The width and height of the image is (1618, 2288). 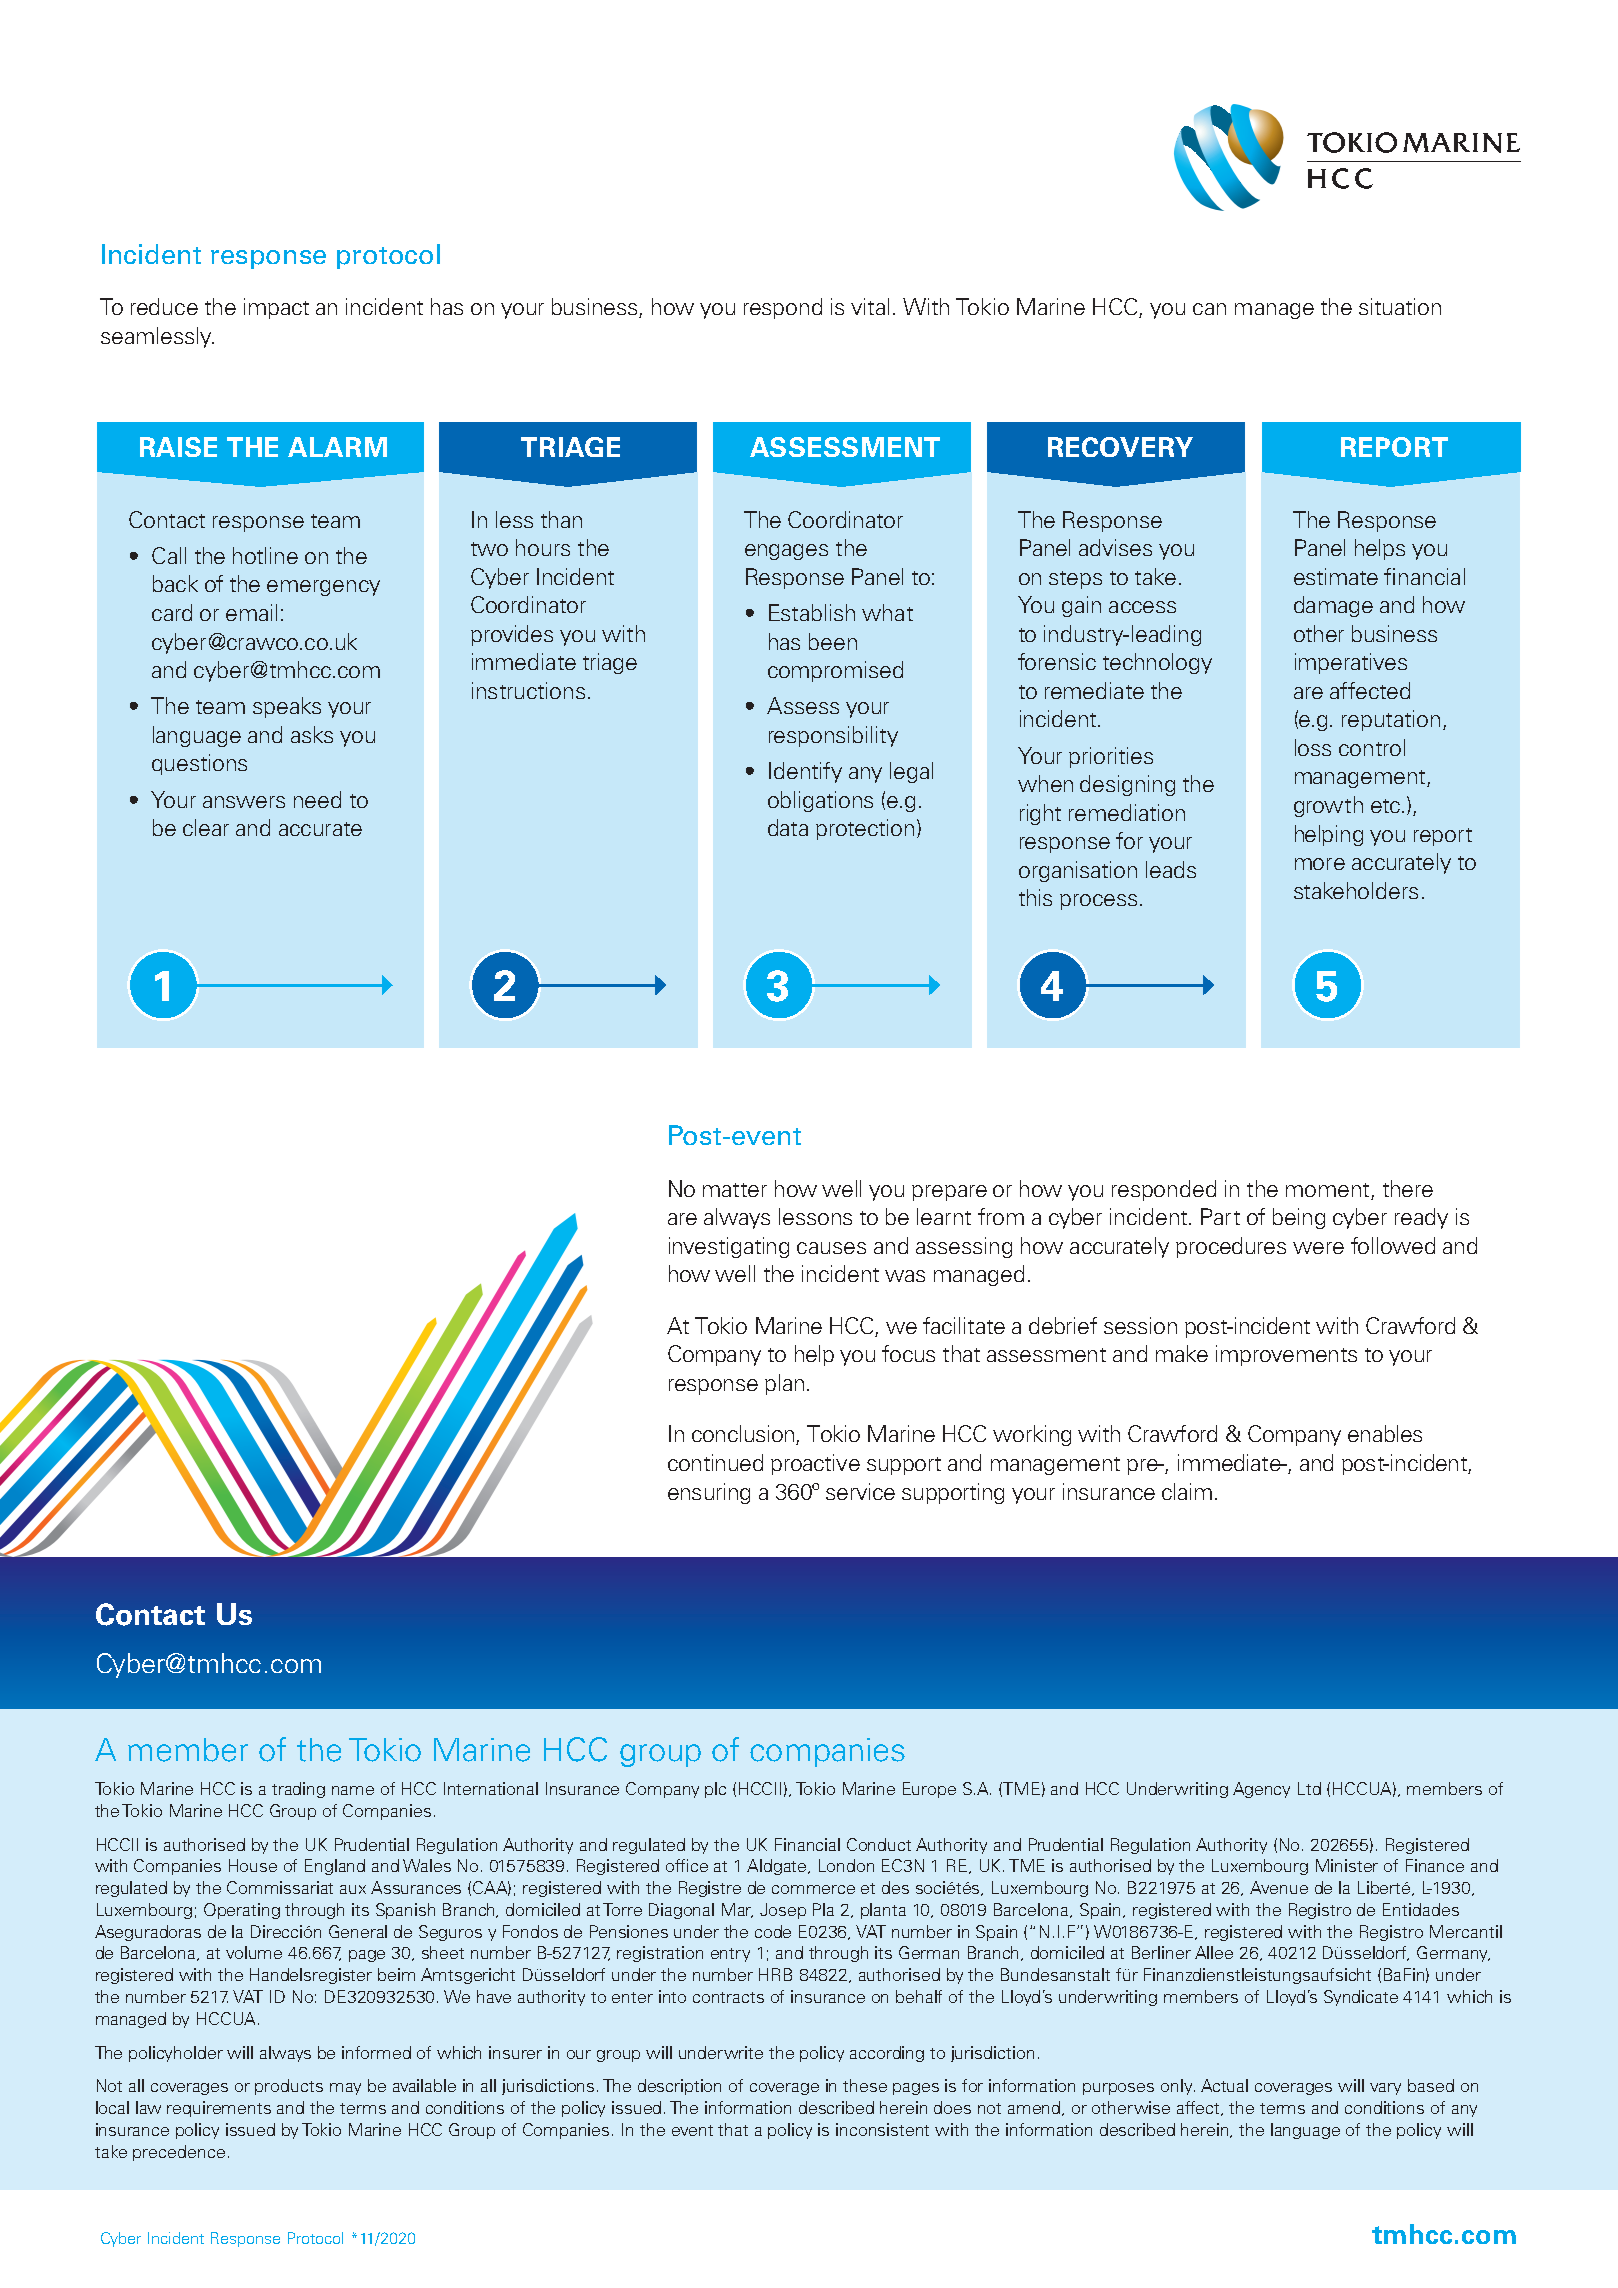 What do you see at coordinates (870, 306) in the image?
I see `vital` at bounding box center [870, 306].
